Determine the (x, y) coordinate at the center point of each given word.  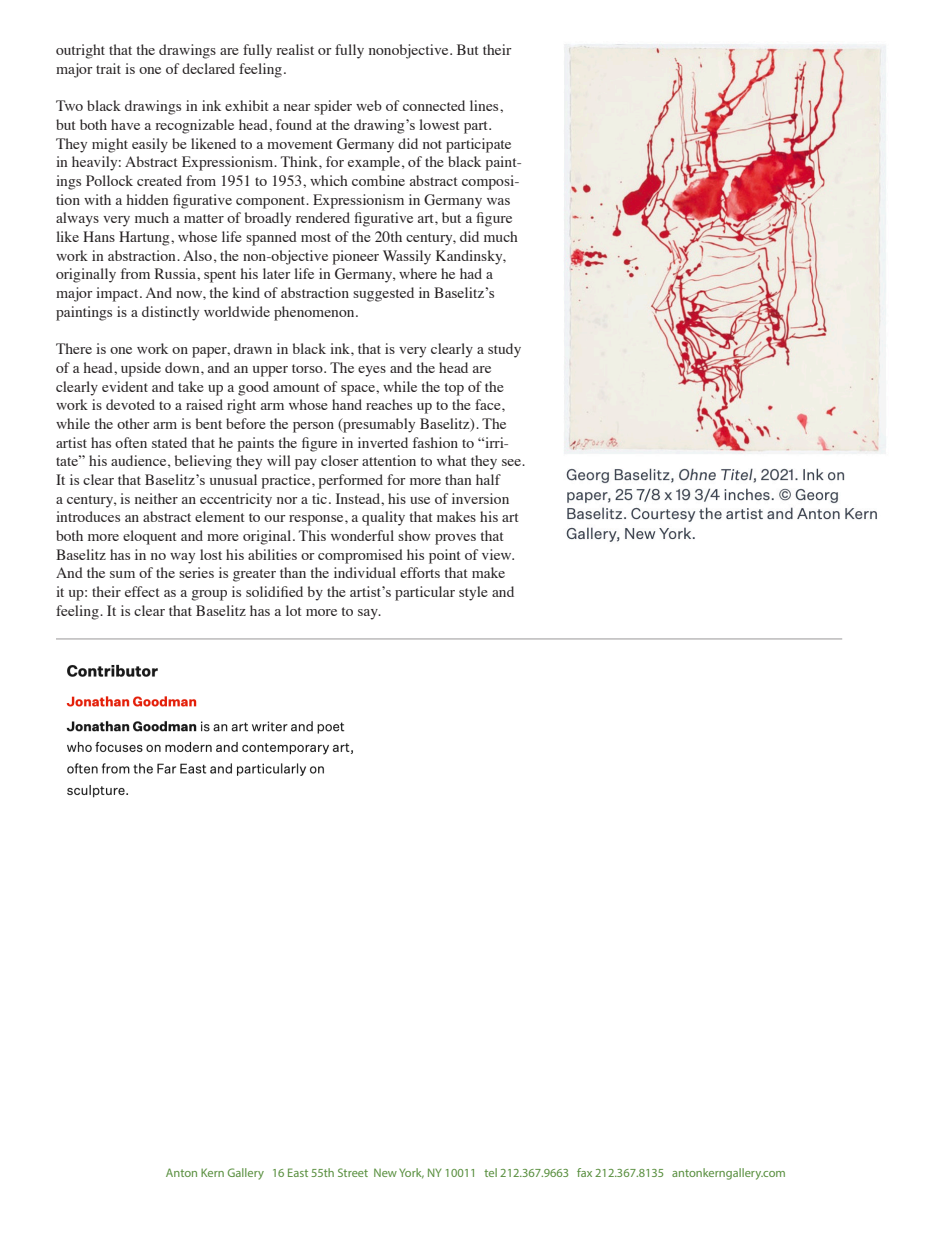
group (209, 595)
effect (142, 591)
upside (141, 369)
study (504, 350)
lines (485, 105)
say (369, 614)
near (297, 107)
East (298, 1172)
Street (353, 1172)
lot (294, 610)
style (473, 593)
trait (108, 68)
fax (584, 1172)
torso (308, 368)
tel (490, 1172)
